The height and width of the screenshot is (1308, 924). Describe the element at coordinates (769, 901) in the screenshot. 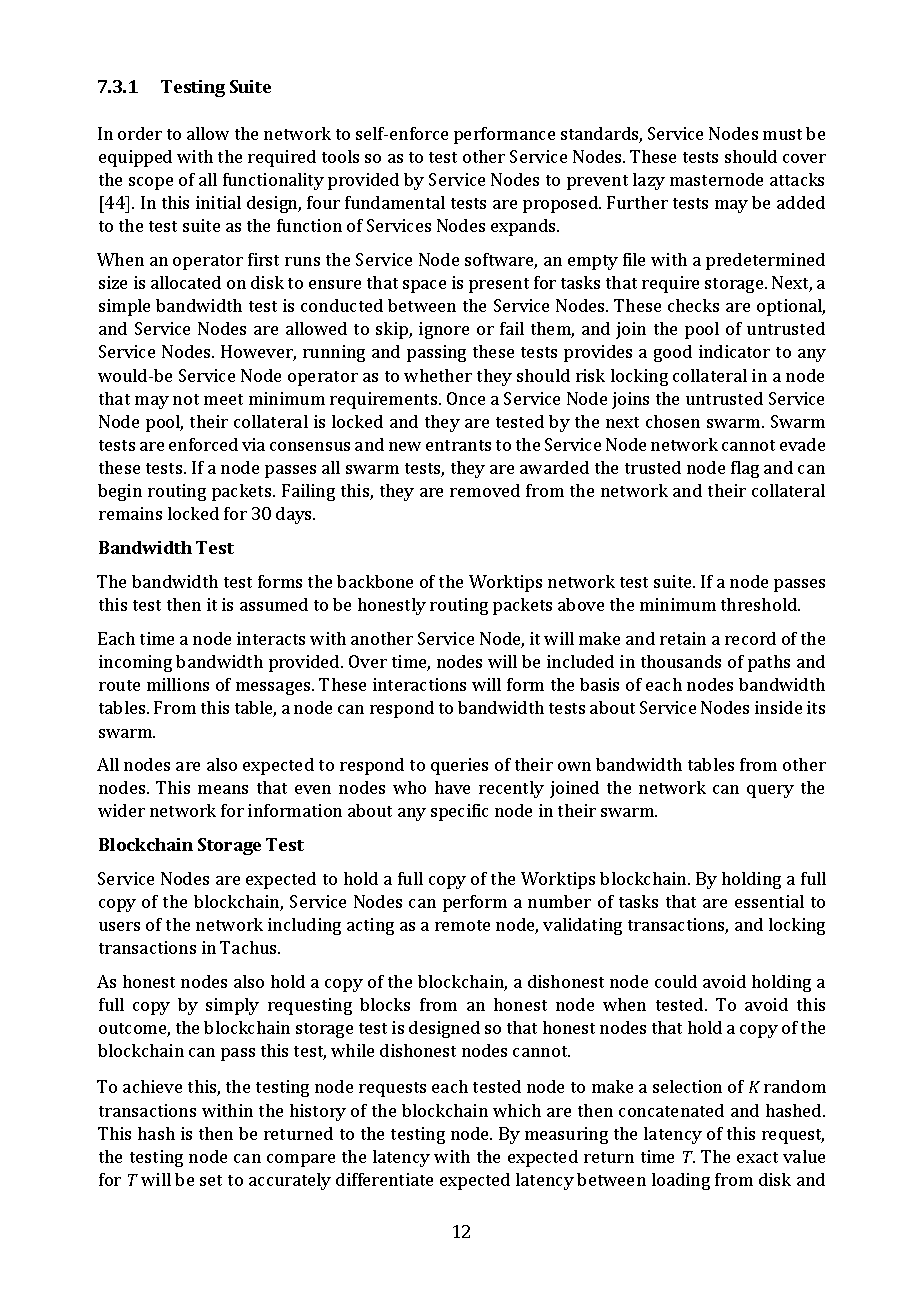

I see `essential` at that location.
